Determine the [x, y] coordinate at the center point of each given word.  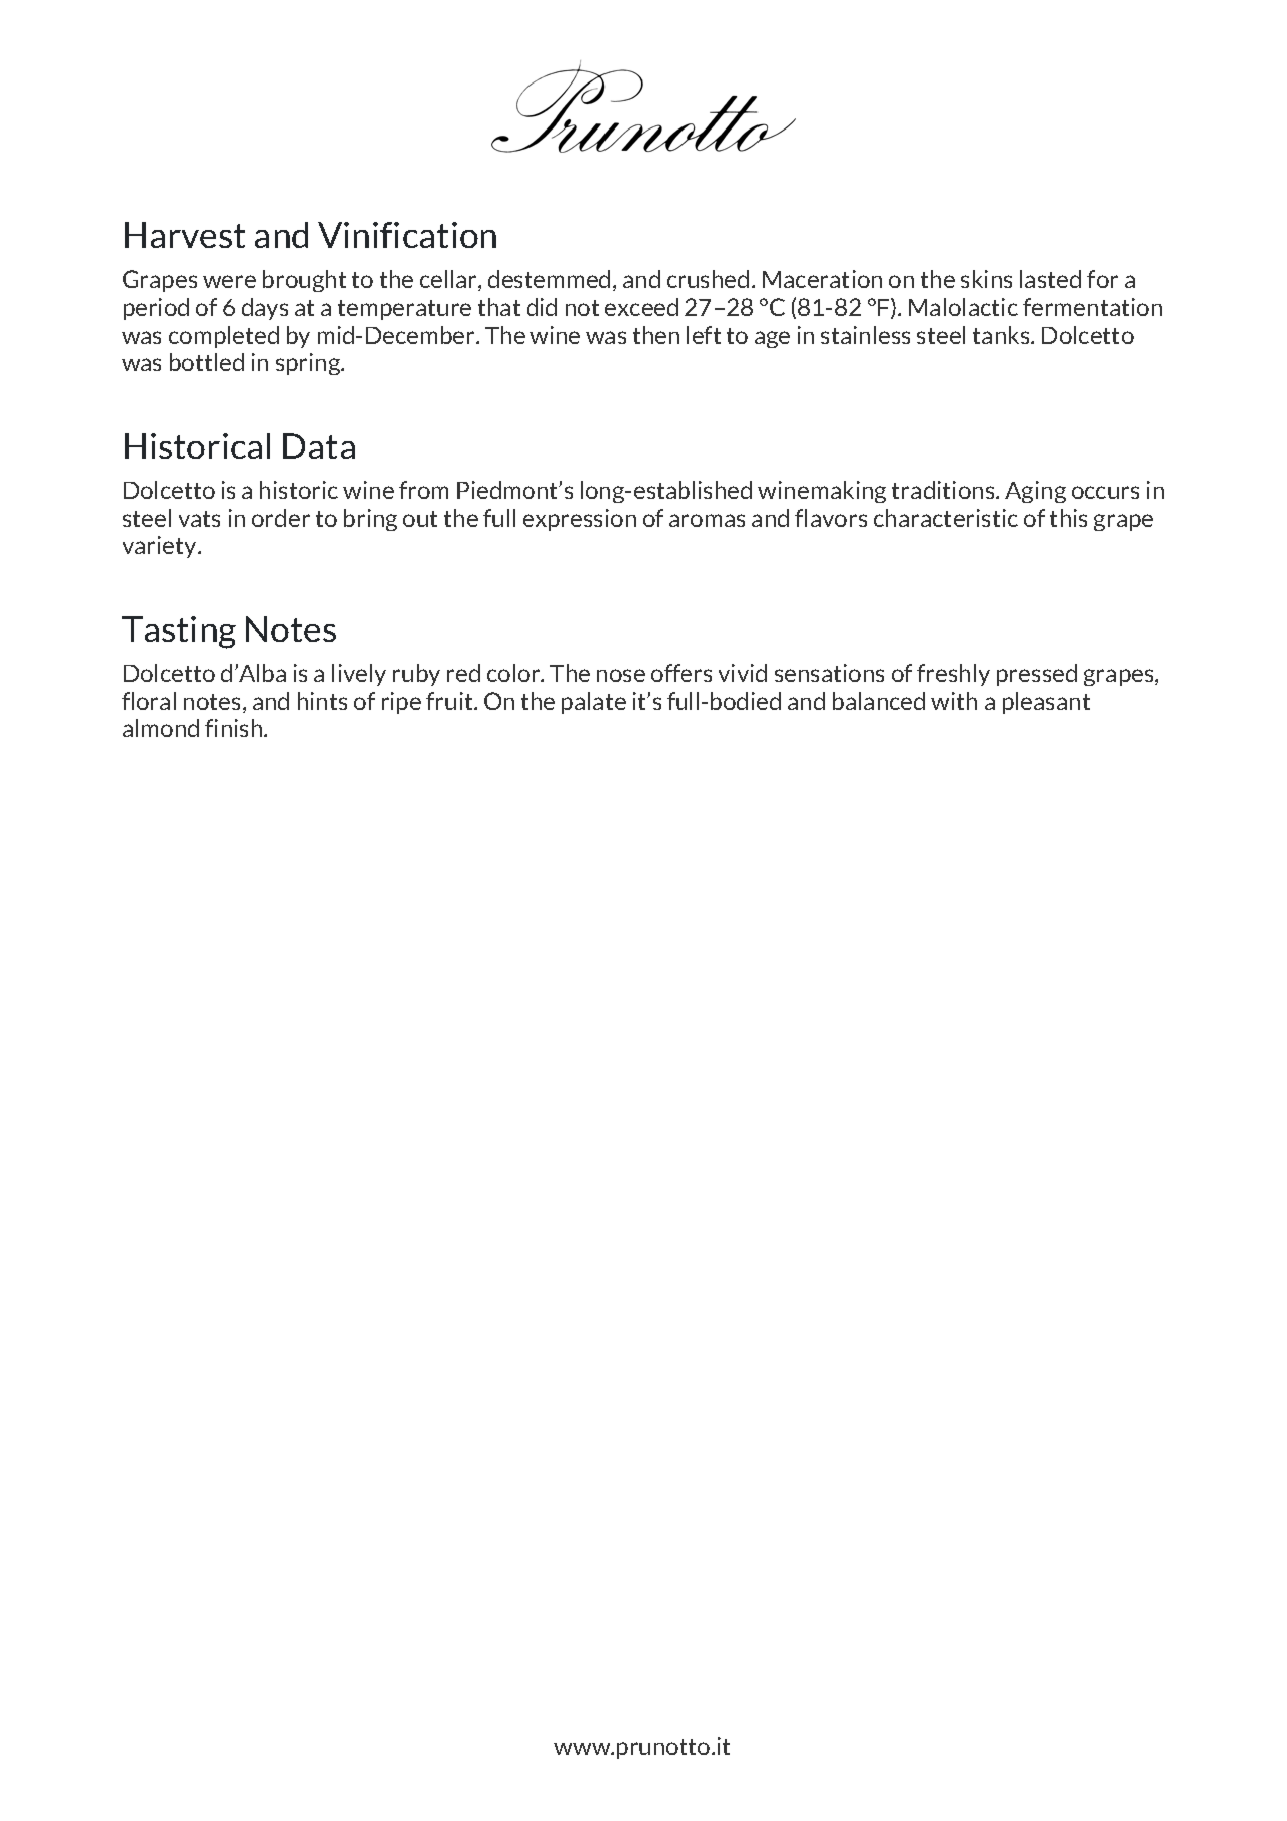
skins [986, 279]
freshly [953, 675]
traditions [944, 490]
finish [233, 728]
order [281, 518]
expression [579, 520]
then [656, 335]
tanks [1002, 335]
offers [681, 673]
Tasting [179, 632]
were [229, 281]
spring [309, 364]
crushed [708, 279]
